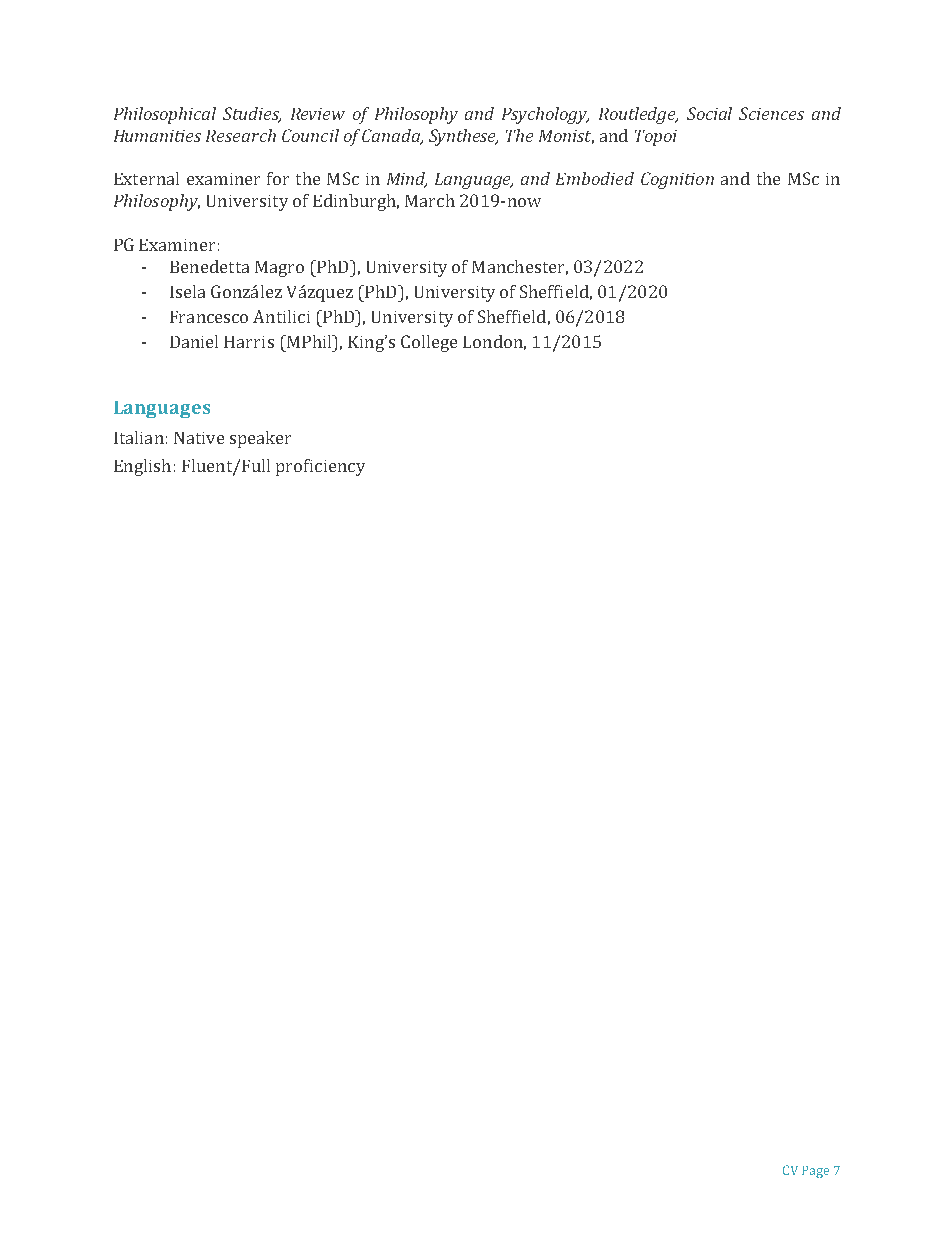 The height and width of the screenshot is (1233, 952). Describe the element at coordinates (142, 467) in the screenshot. I see `English` at that location.
